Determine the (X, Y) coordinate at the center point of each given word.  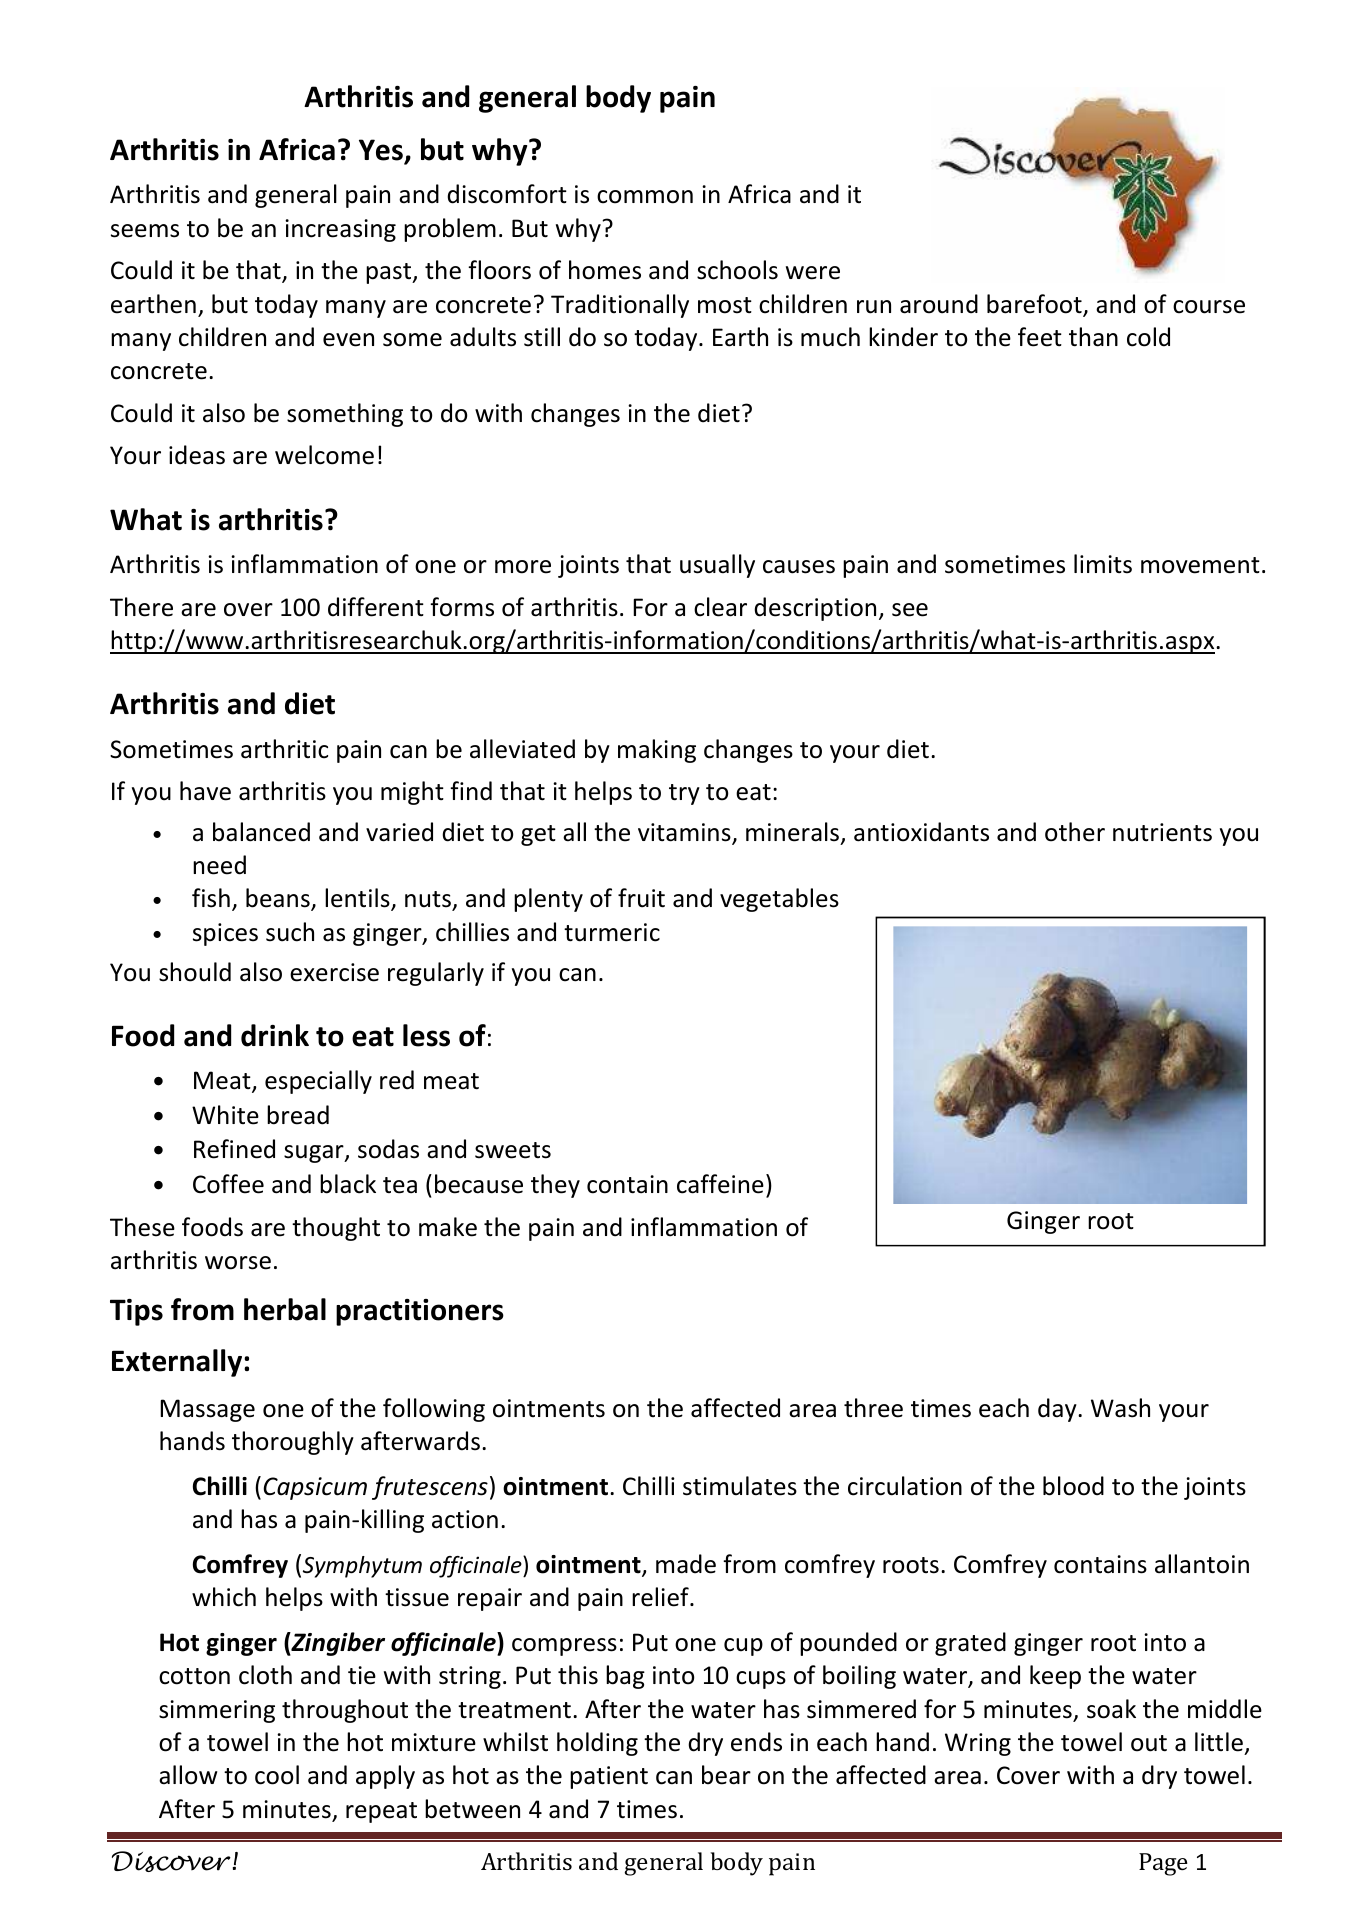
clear (720, 607)
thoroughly (293, 1443)
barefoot (1035, 305)
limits (1103, 564)
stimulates (740, 1486)
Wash (1120, 1408)
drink (275, 1035)
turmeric (612, 932)
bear (726, 1775)
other (1075, 832)
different (376, 607)
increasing (340, 230)
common (645, 197)
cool (277, 1775)
